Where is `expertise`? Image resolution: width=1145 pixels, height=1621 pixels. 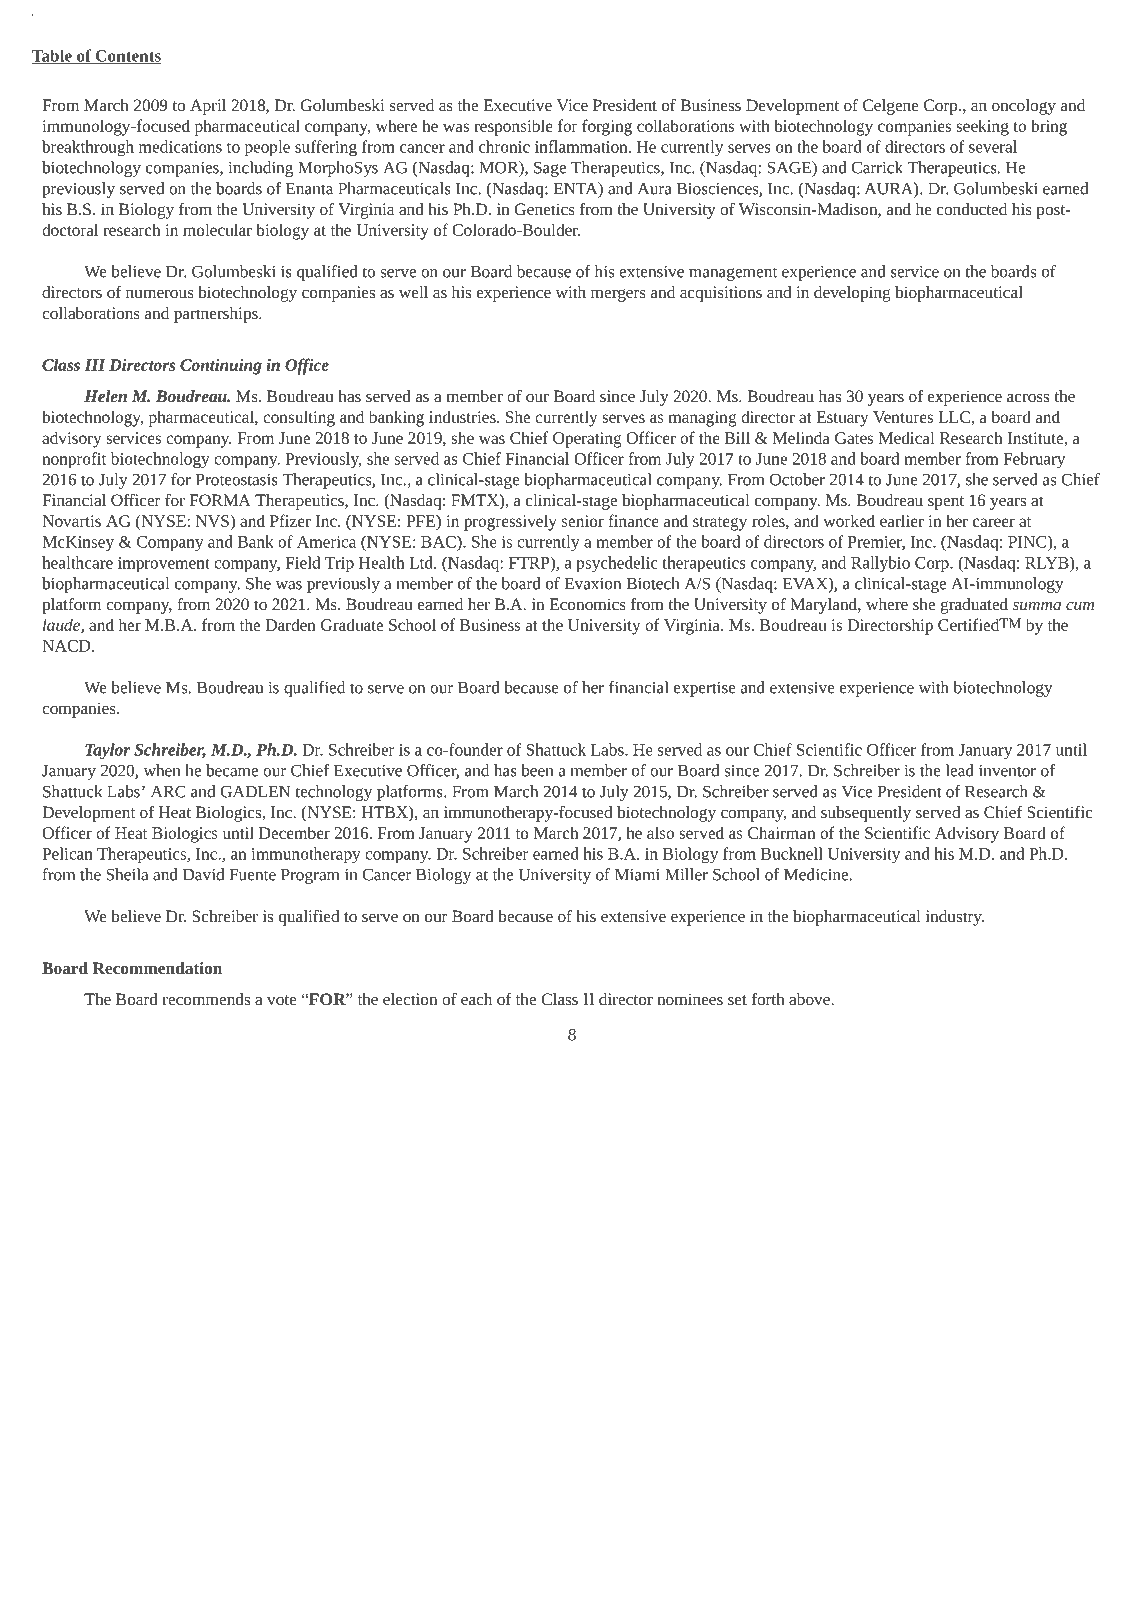 expertise is located at coordinates (705, 689).
